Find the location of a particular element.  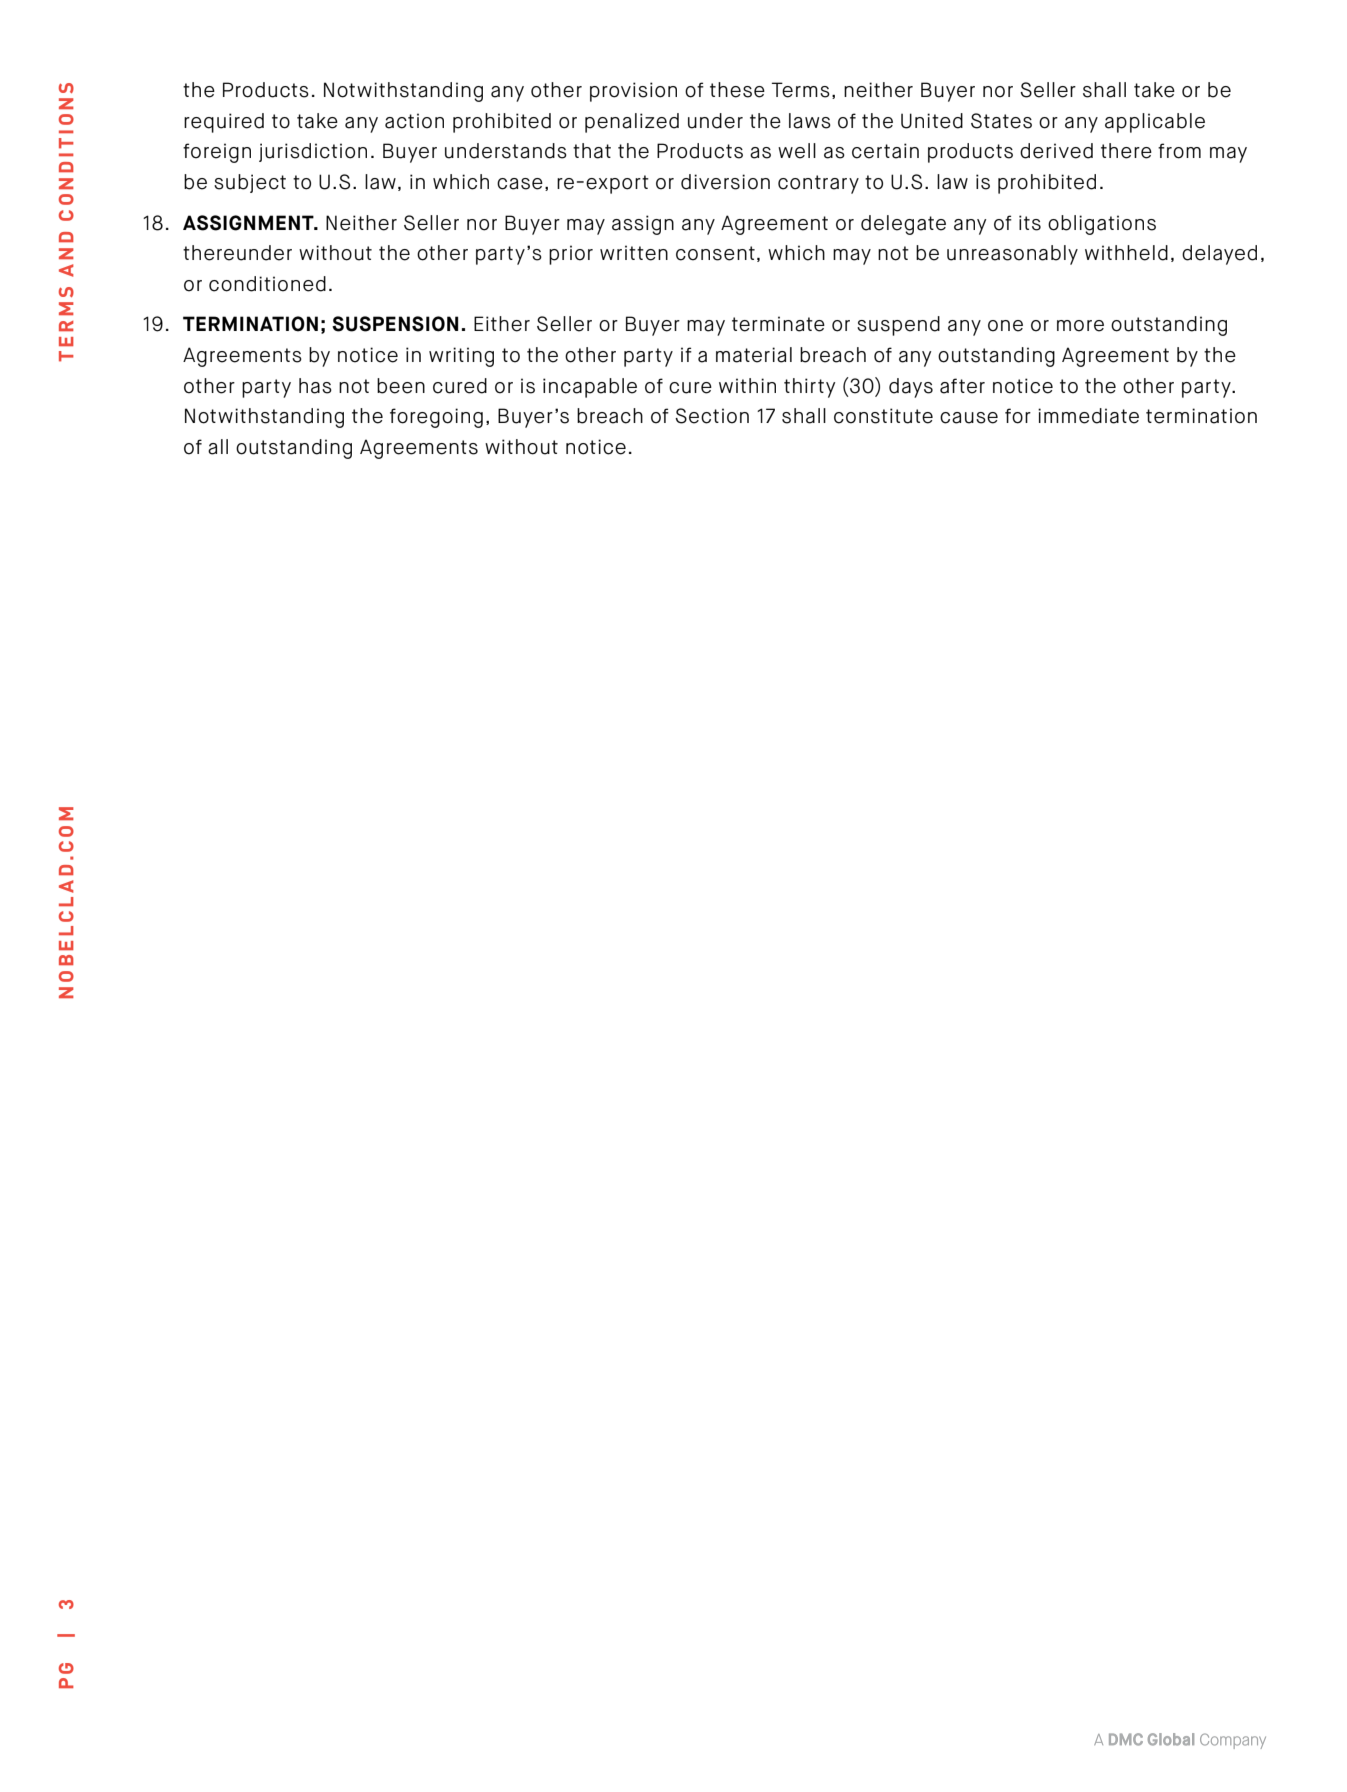

applicable is located at coordinates (1155, 123).
